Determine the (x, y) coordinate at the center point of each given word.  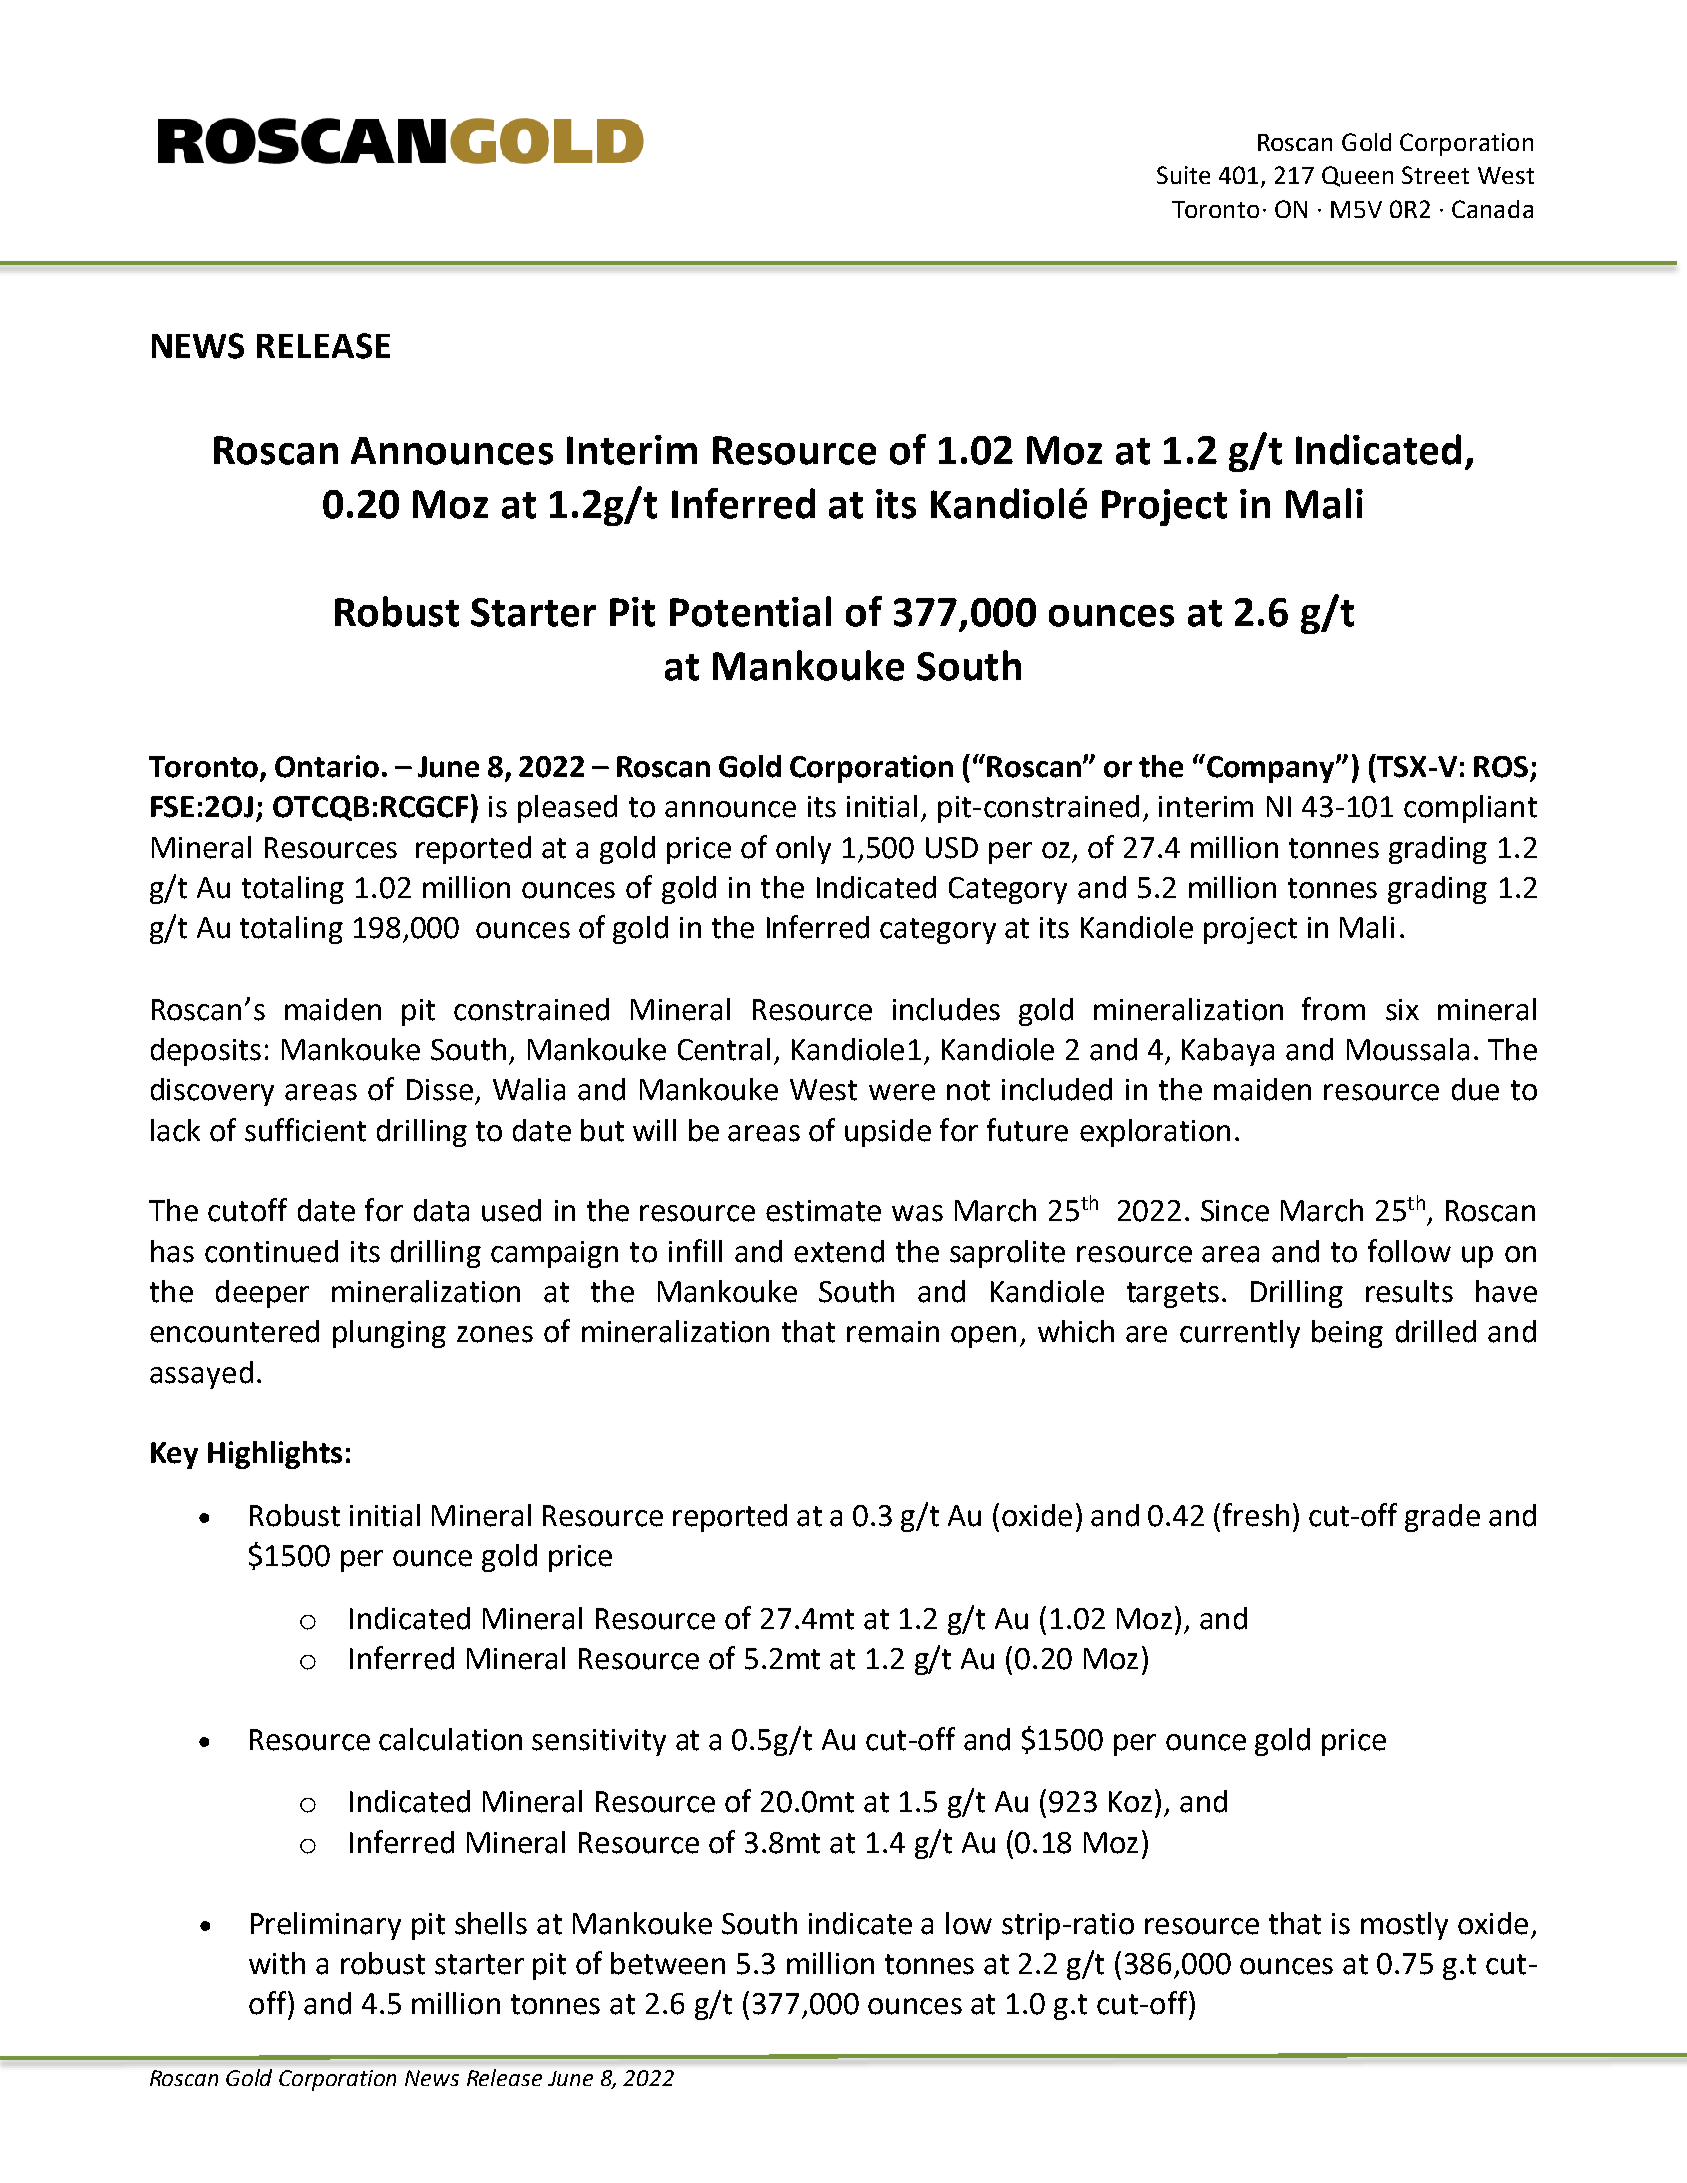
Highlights (275, 1455)
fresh (1256, 1515)
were (902, 1092)
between (668, 1963)
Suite (1183, 175)
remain (893, 1332)
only (803, 850)
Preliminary (326, 1926)
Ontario (327, 766)
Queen (1357, 176)
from (1333, 1009)
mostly (1404, 1926)
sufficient (305, 1130)
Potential (750, 611)
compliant (1470, 809)
